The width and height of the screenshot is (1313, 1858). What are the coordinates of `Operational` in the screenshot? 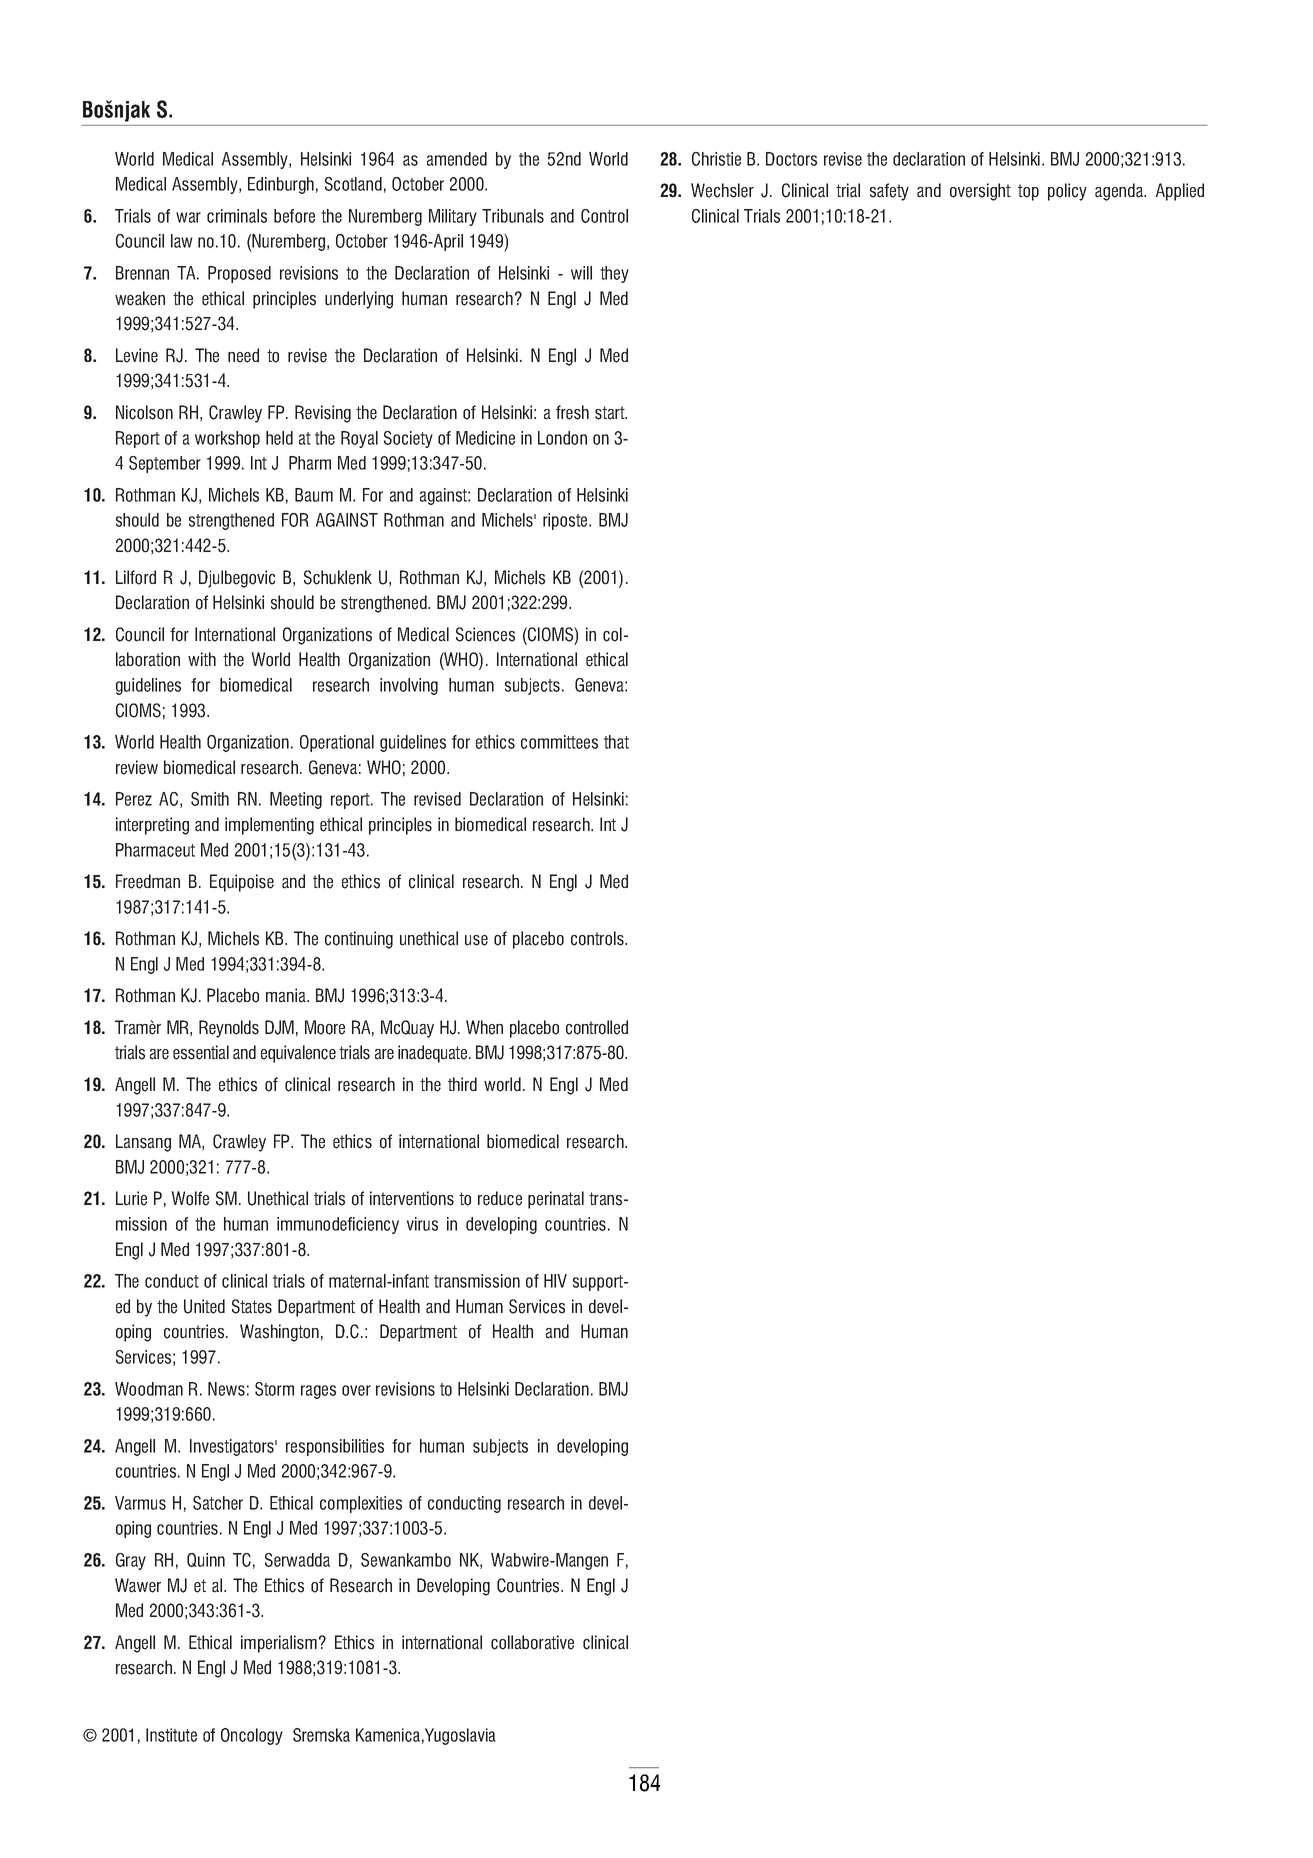 It's located at (337, 743).
